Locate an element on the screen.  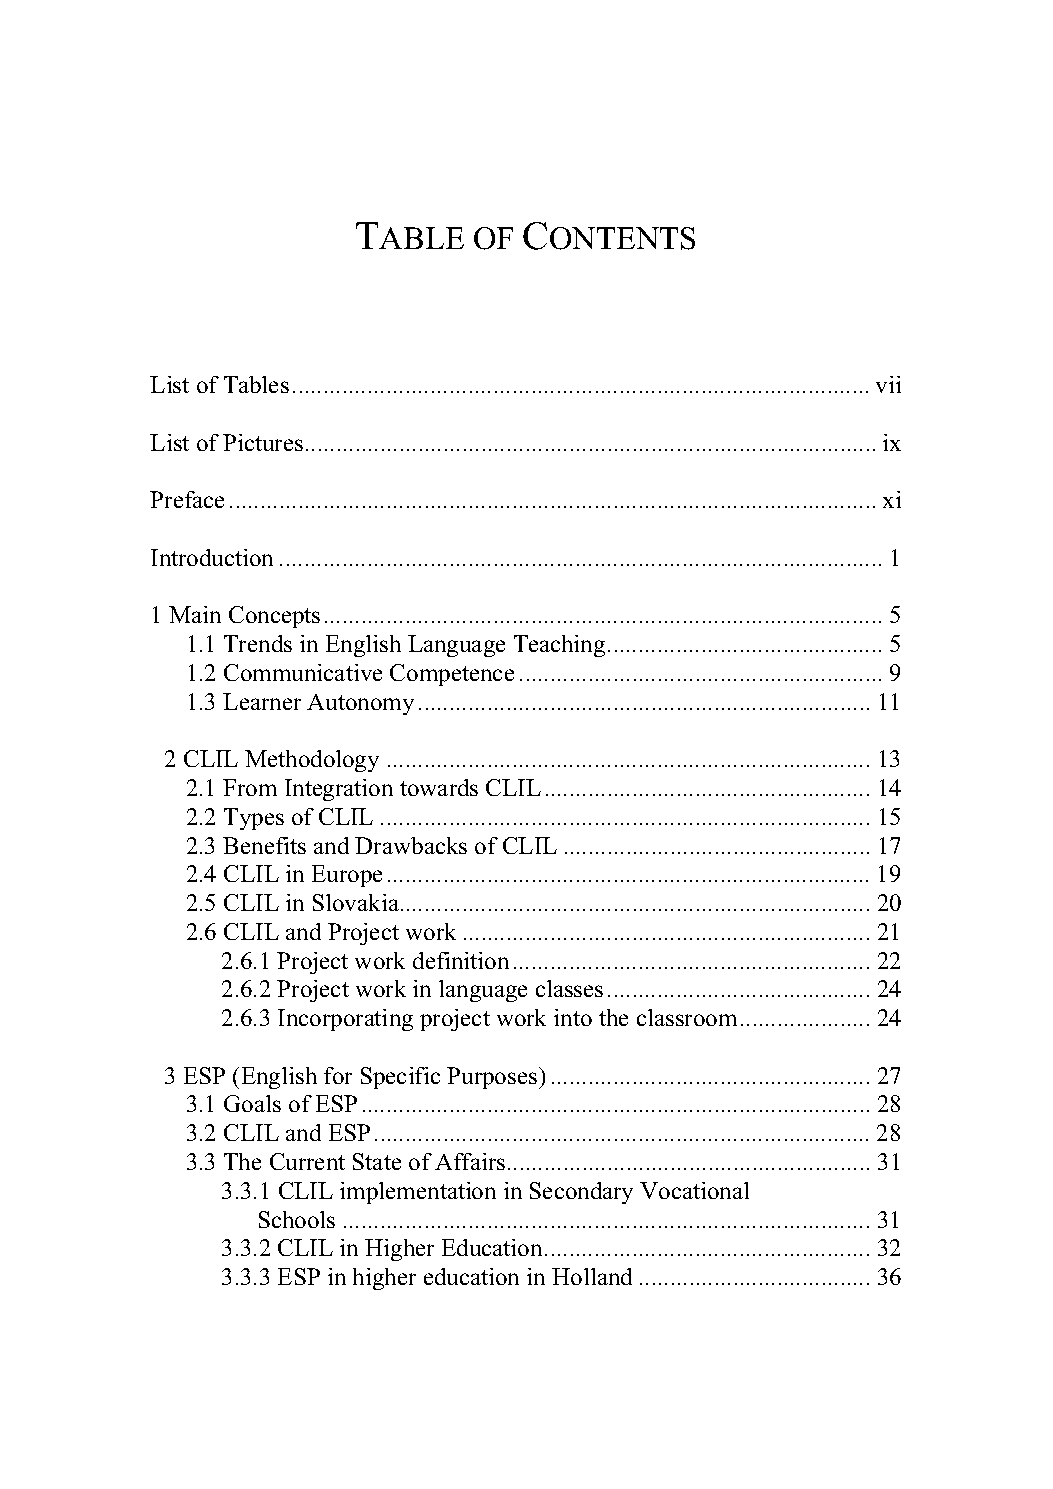
Pictures is located at coordinates (263, 442).
